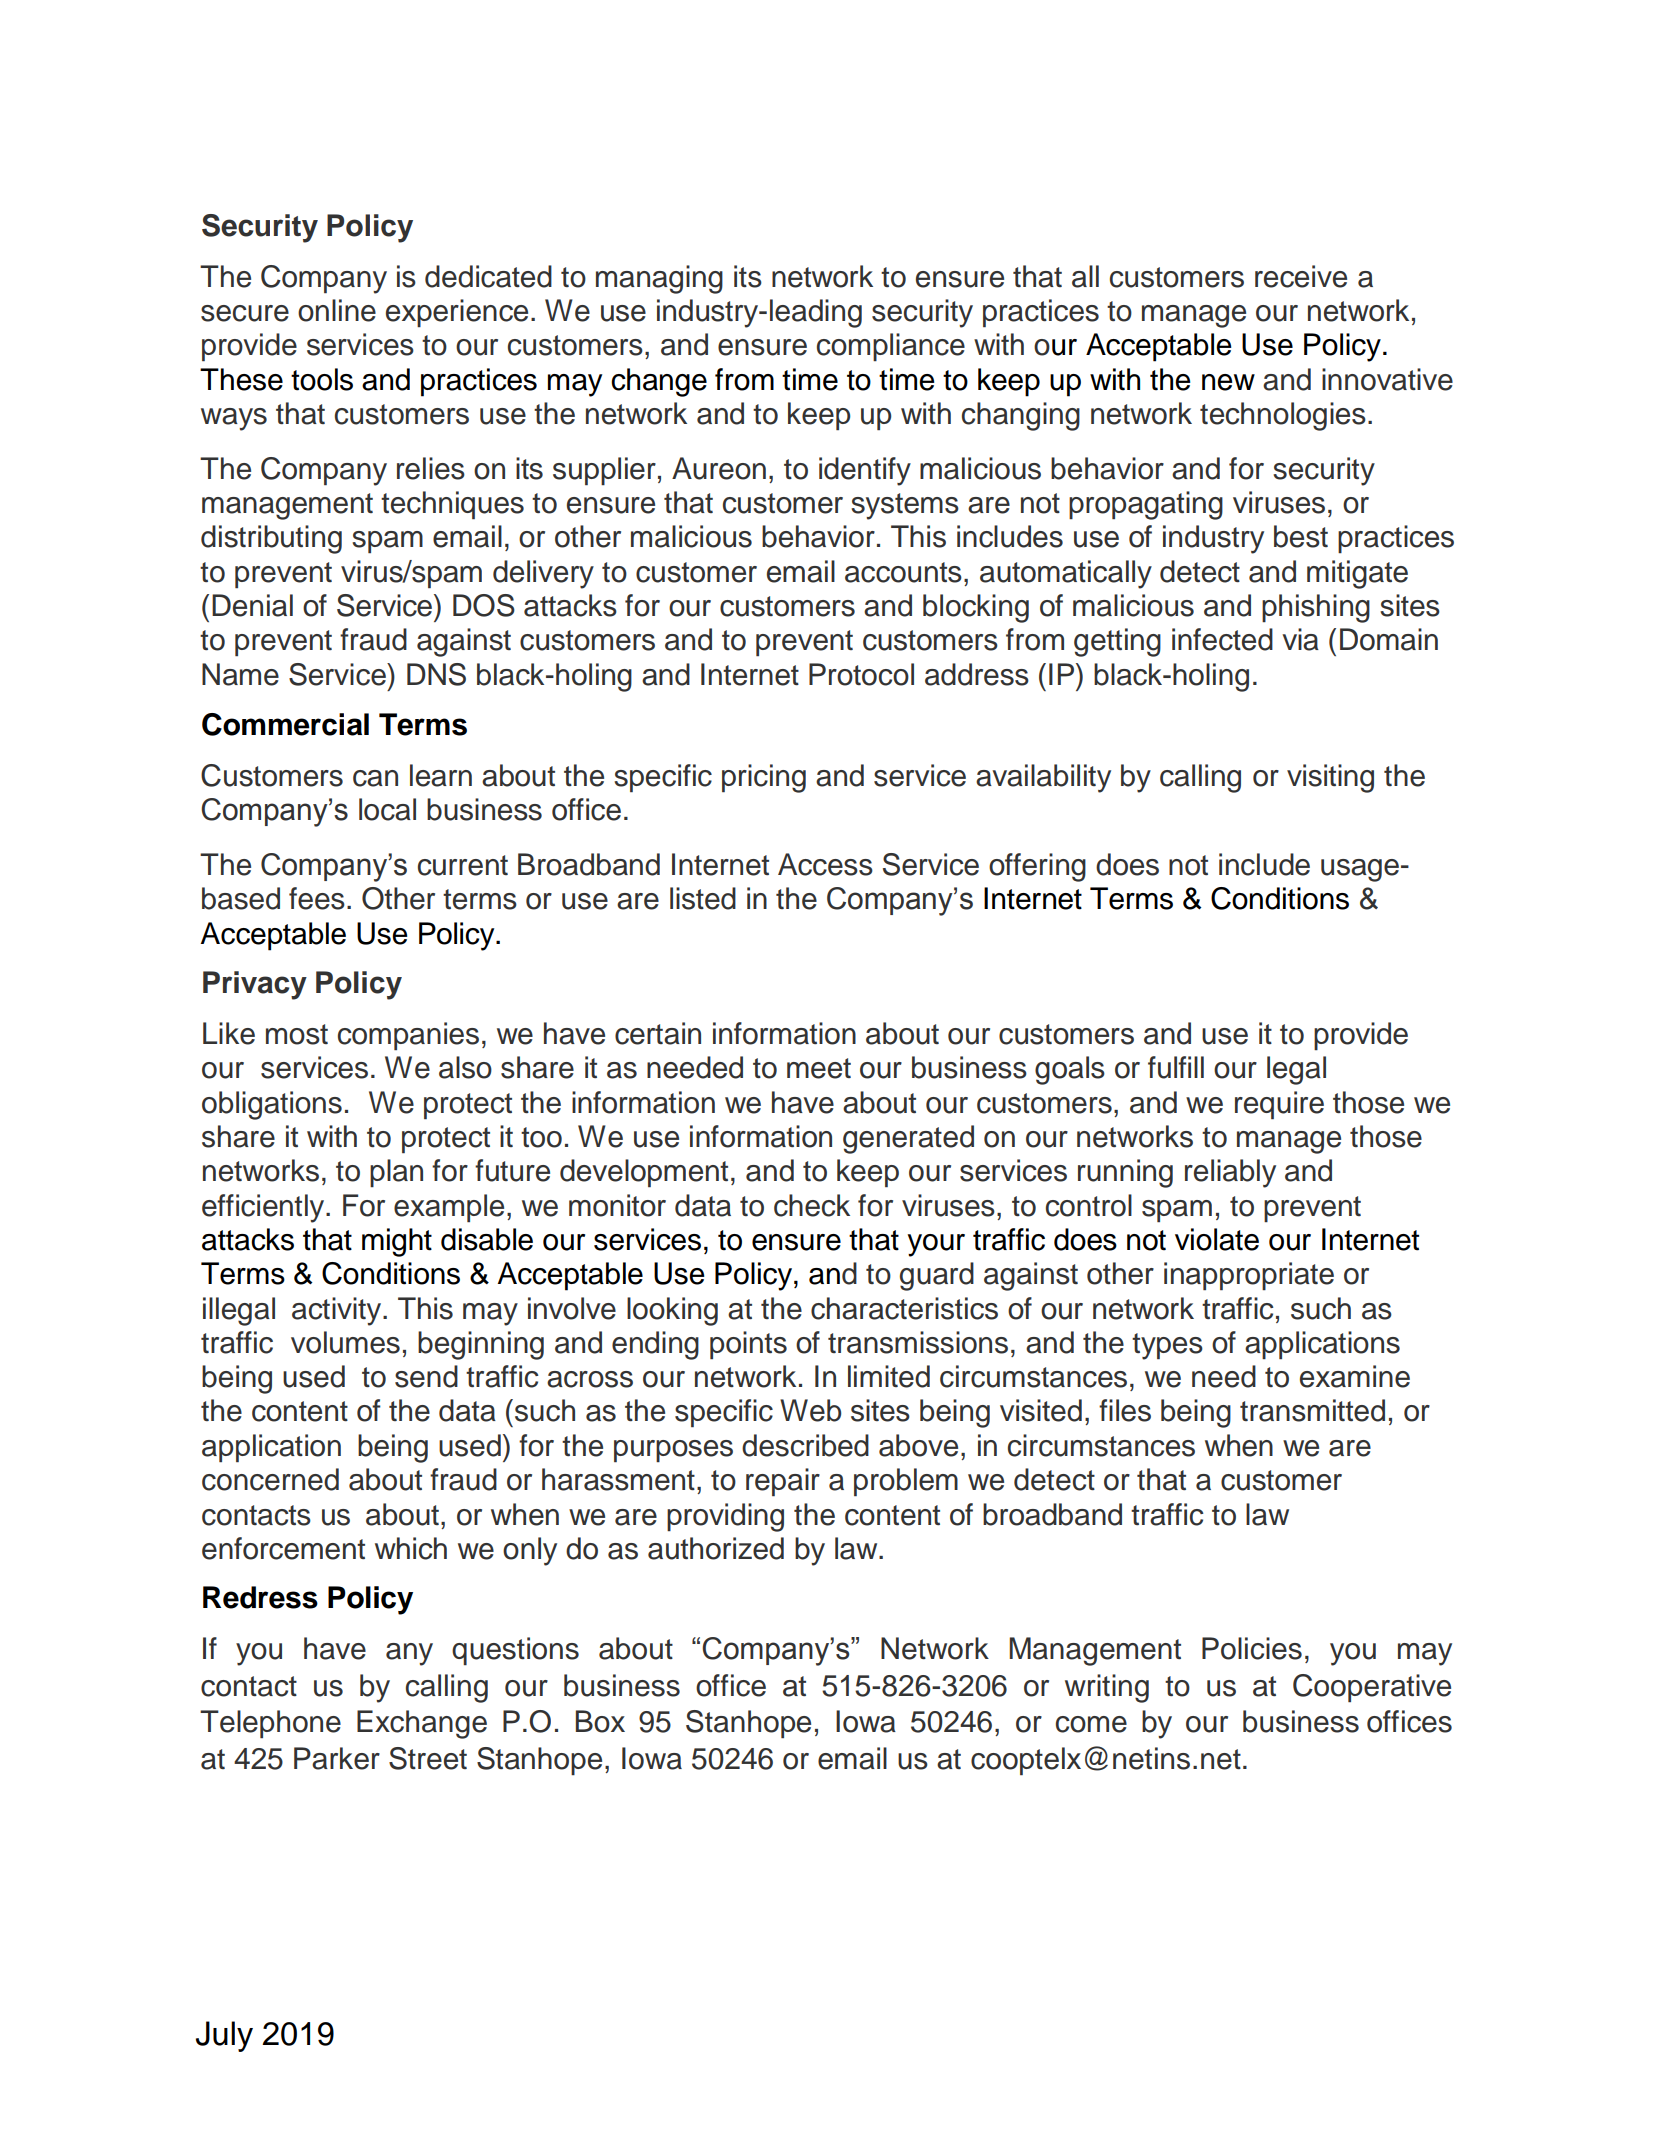 Image resolution: width=1660 pixels, height=2149 pixels. I want to click on which, so click(411, 1548).
